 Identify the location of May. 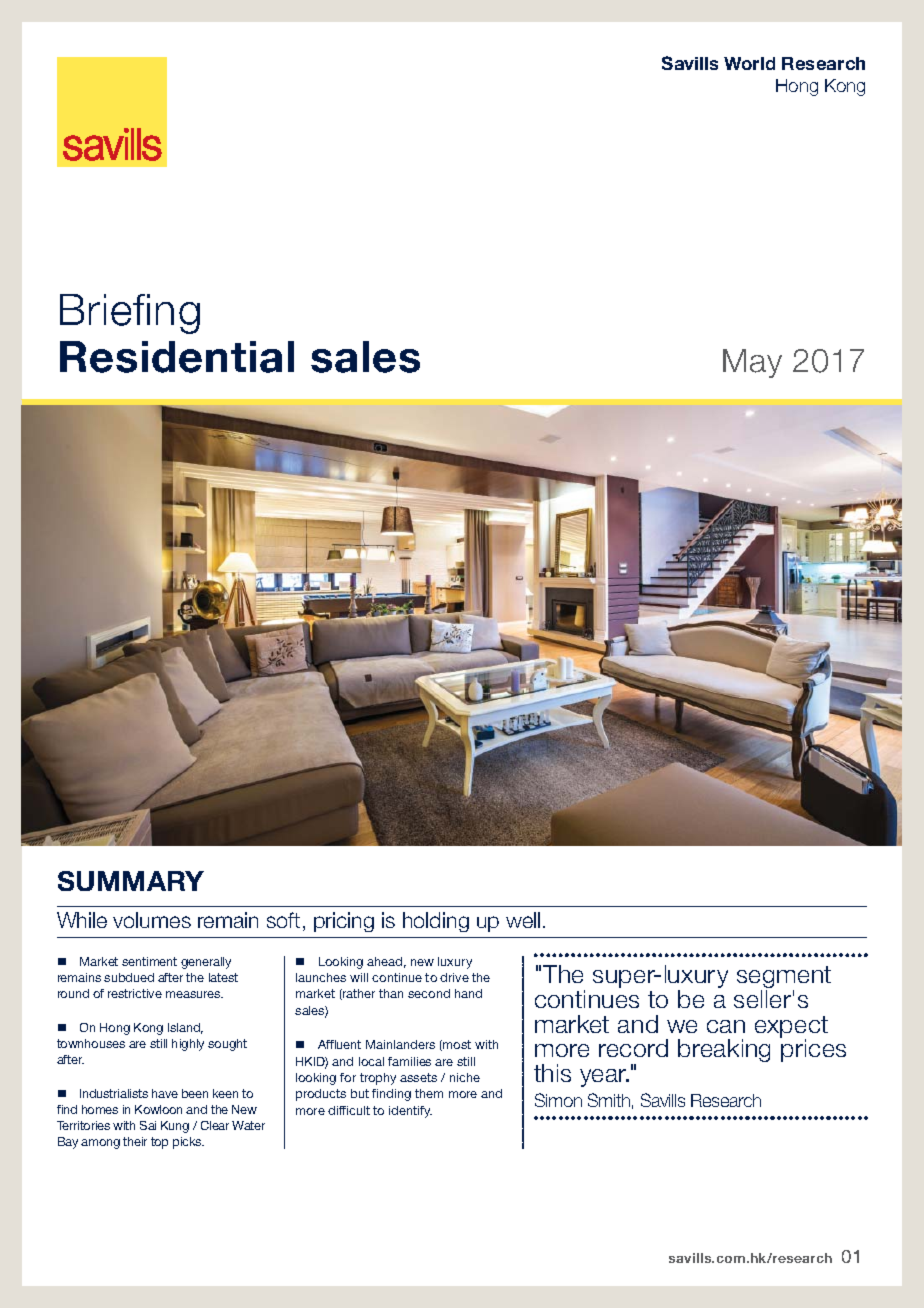
(752, 363).
